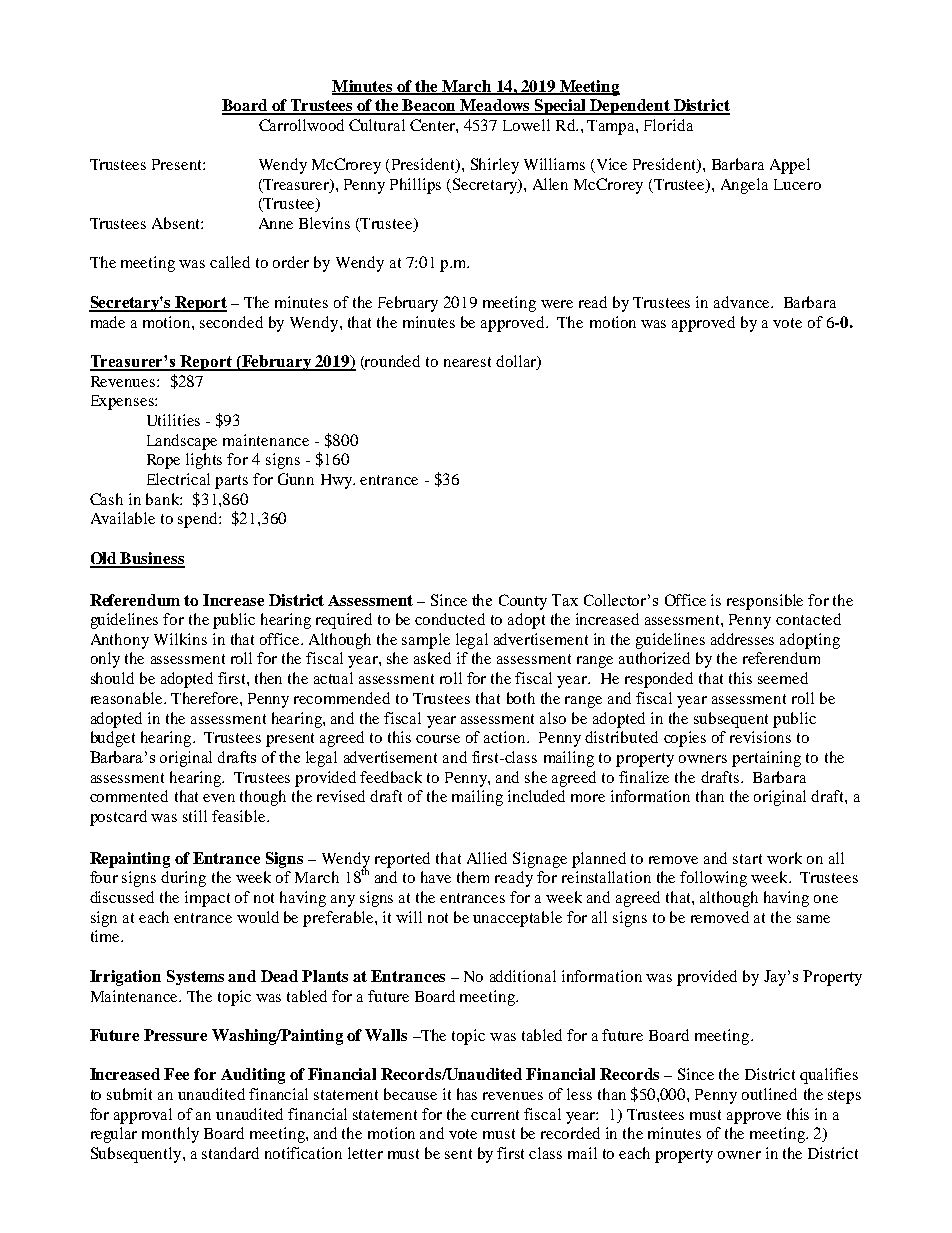 The image size is (952, 1233). What do you see at coordinates (495, 166) in the screenshot?
I see `Shirley` at bounding box center [495, 166].
